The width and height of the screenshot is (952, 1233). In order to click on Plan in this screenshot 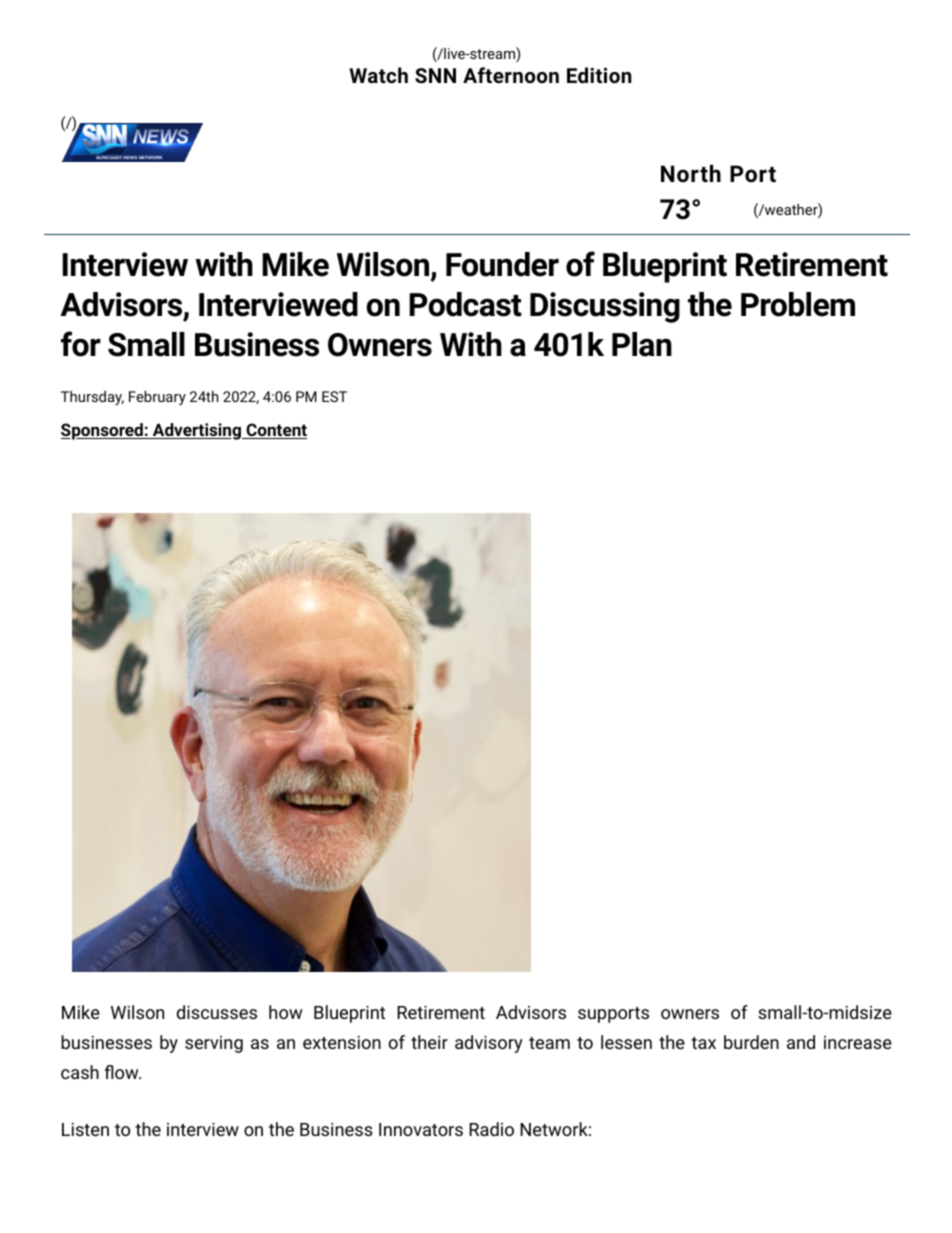, I will do `click(642, 344)`.
